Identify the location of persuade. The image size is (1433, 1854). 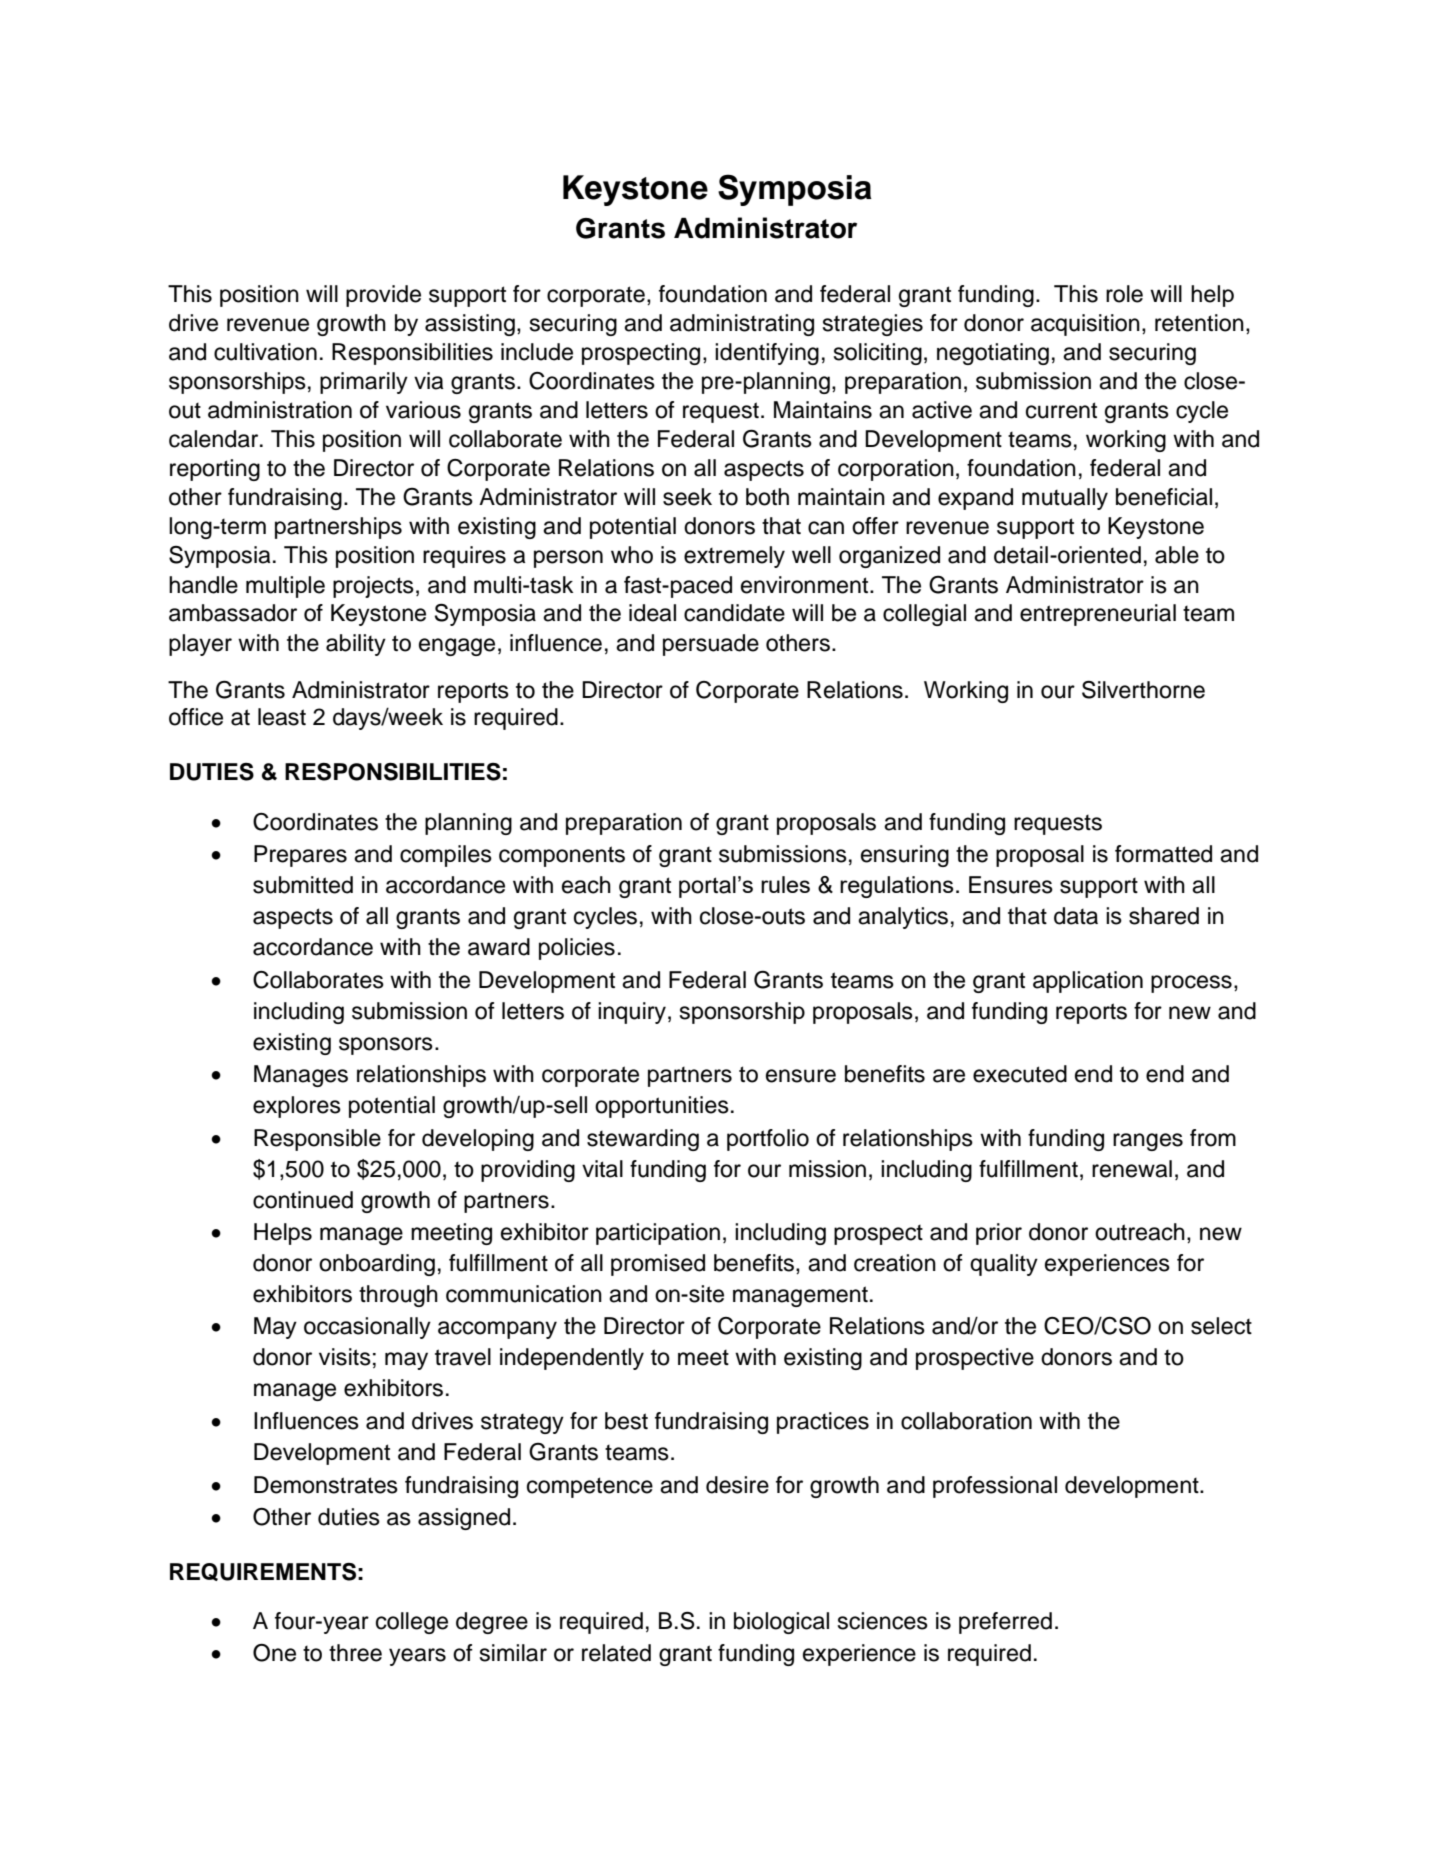
(711, 645).
